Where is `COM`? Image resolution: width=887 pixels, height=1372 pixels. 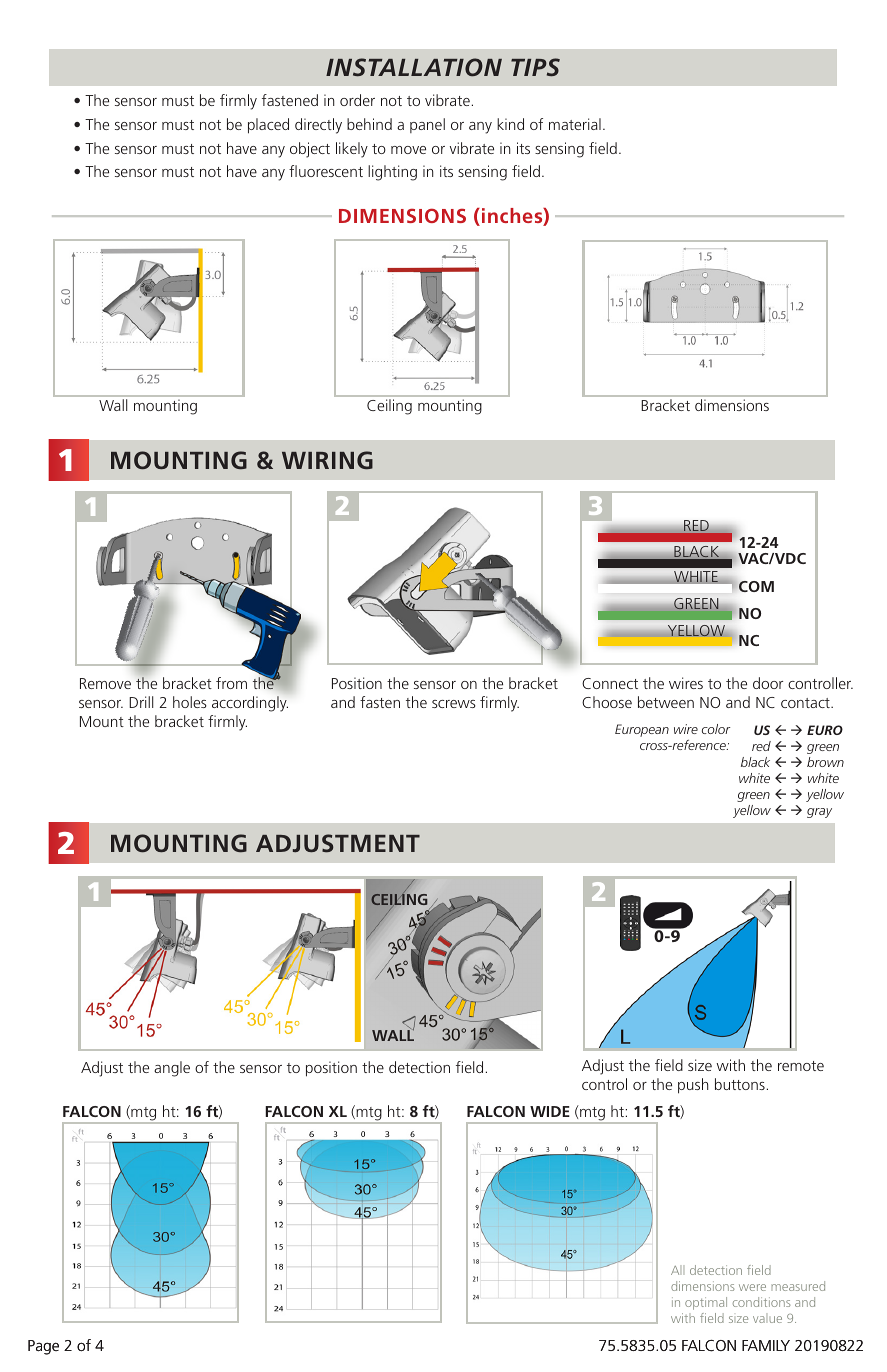
COM is located at coordinates (756, 586).
